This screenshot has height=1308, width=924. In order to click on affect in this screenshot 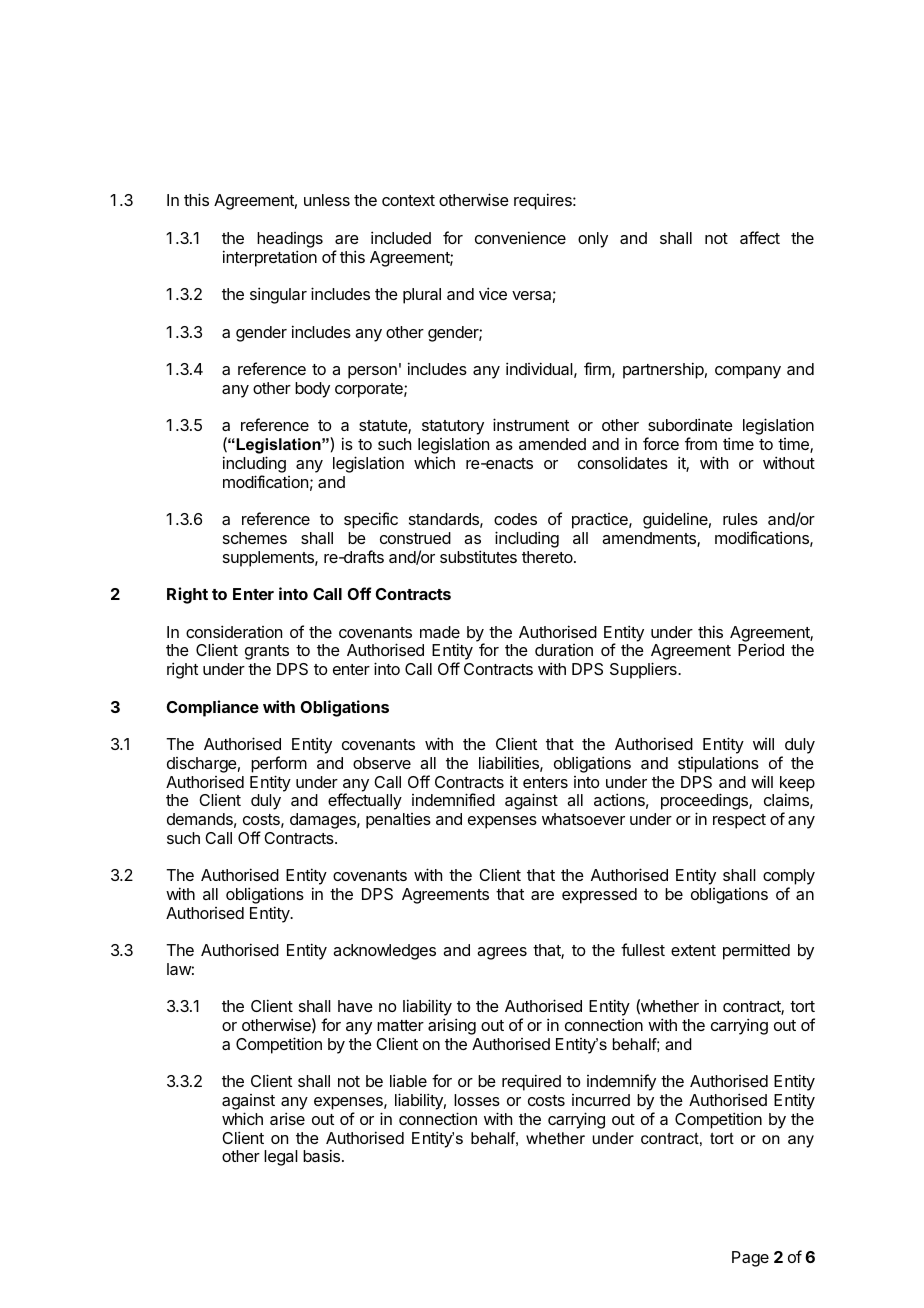, I will do `click(760, 237)`.
